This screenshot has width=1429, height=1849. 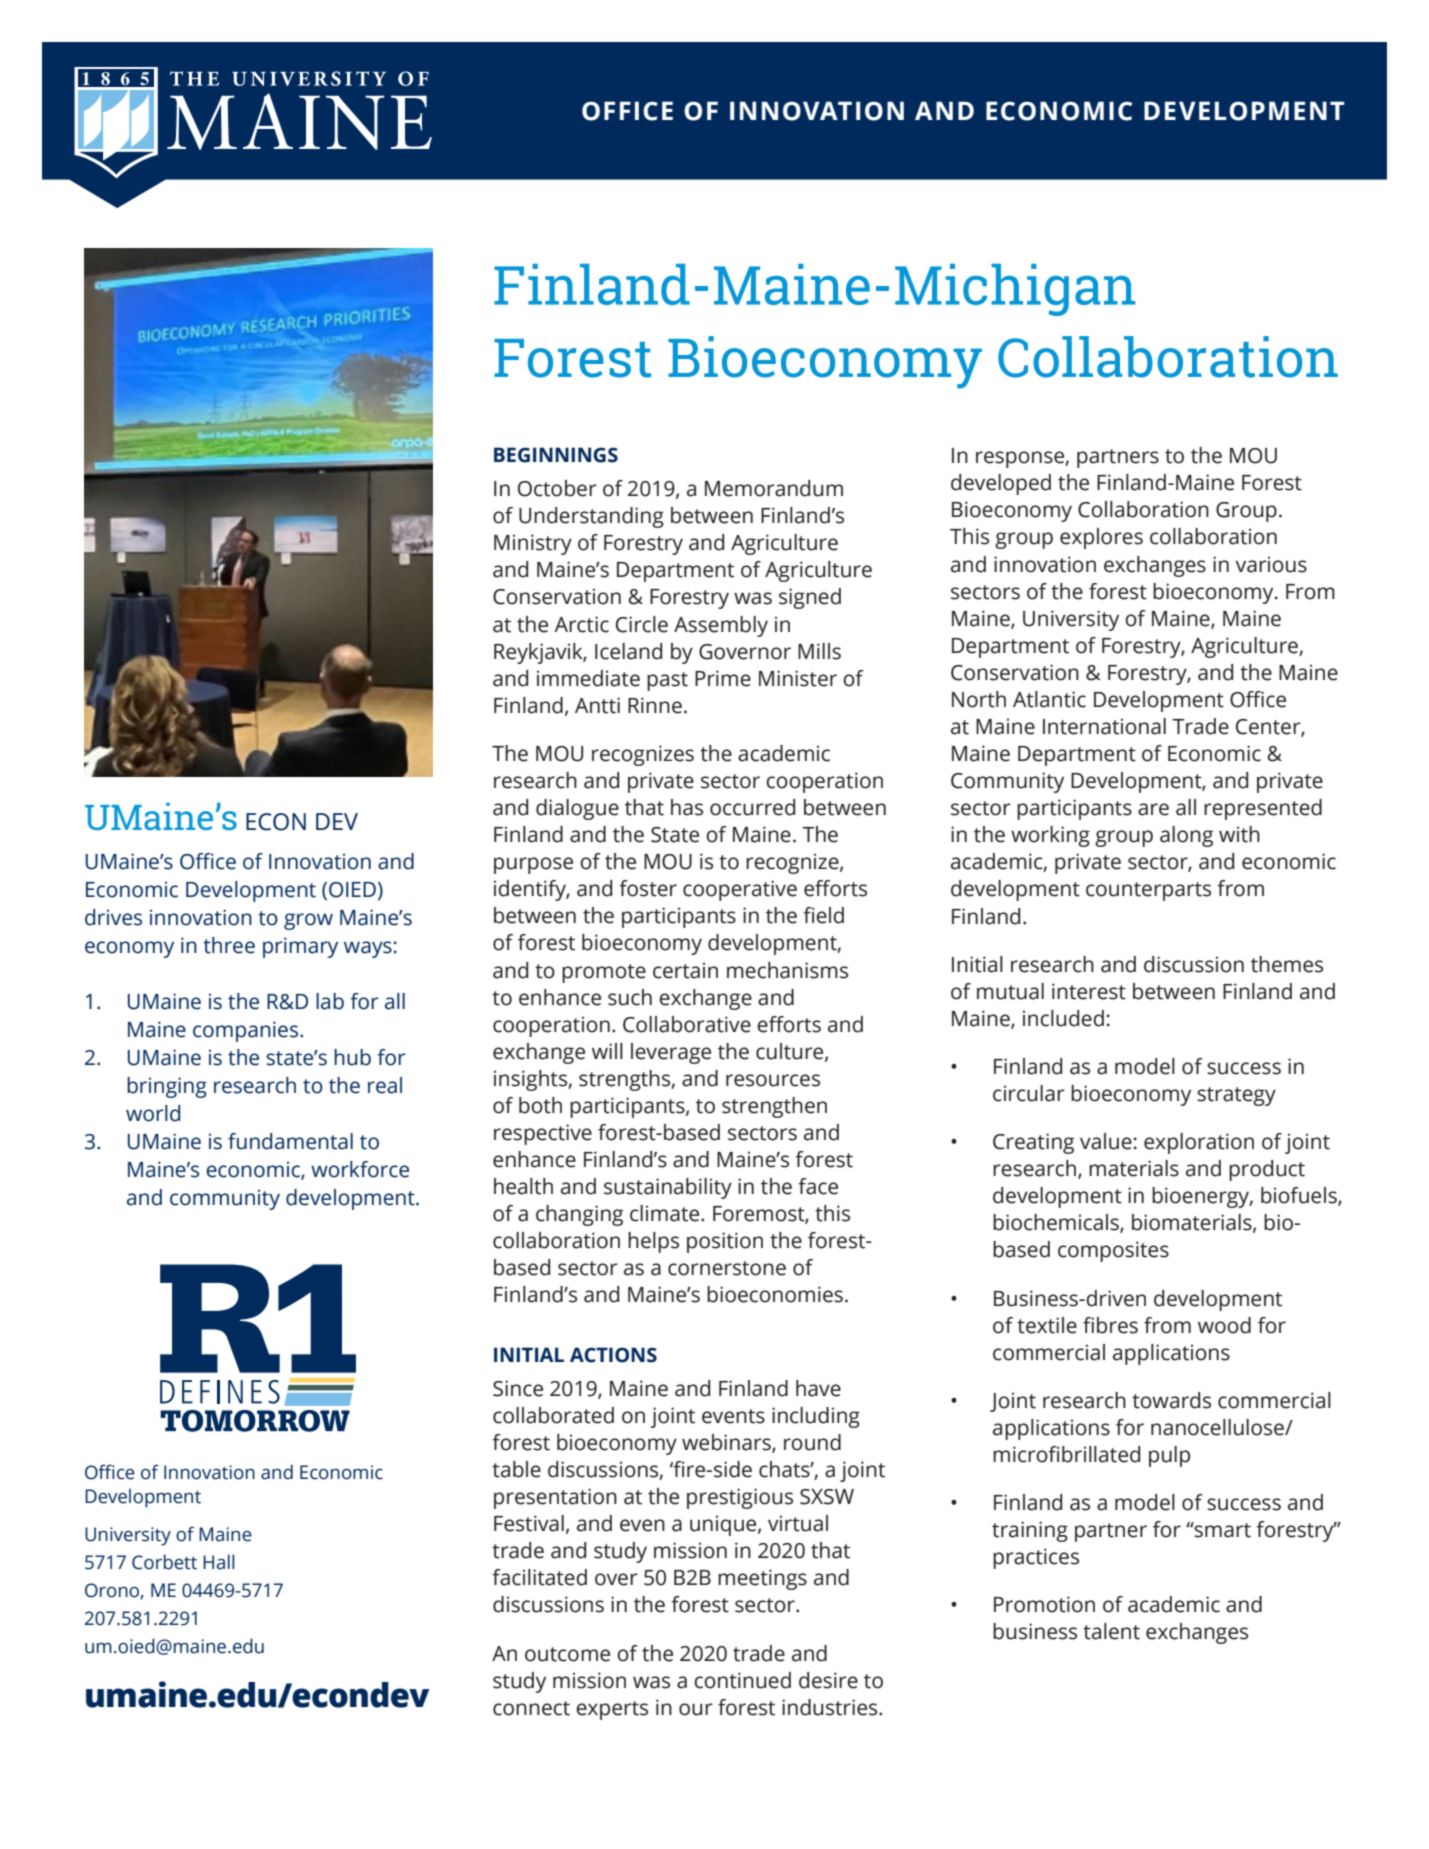 I want to click on grow, so click(x=308, y=921).
